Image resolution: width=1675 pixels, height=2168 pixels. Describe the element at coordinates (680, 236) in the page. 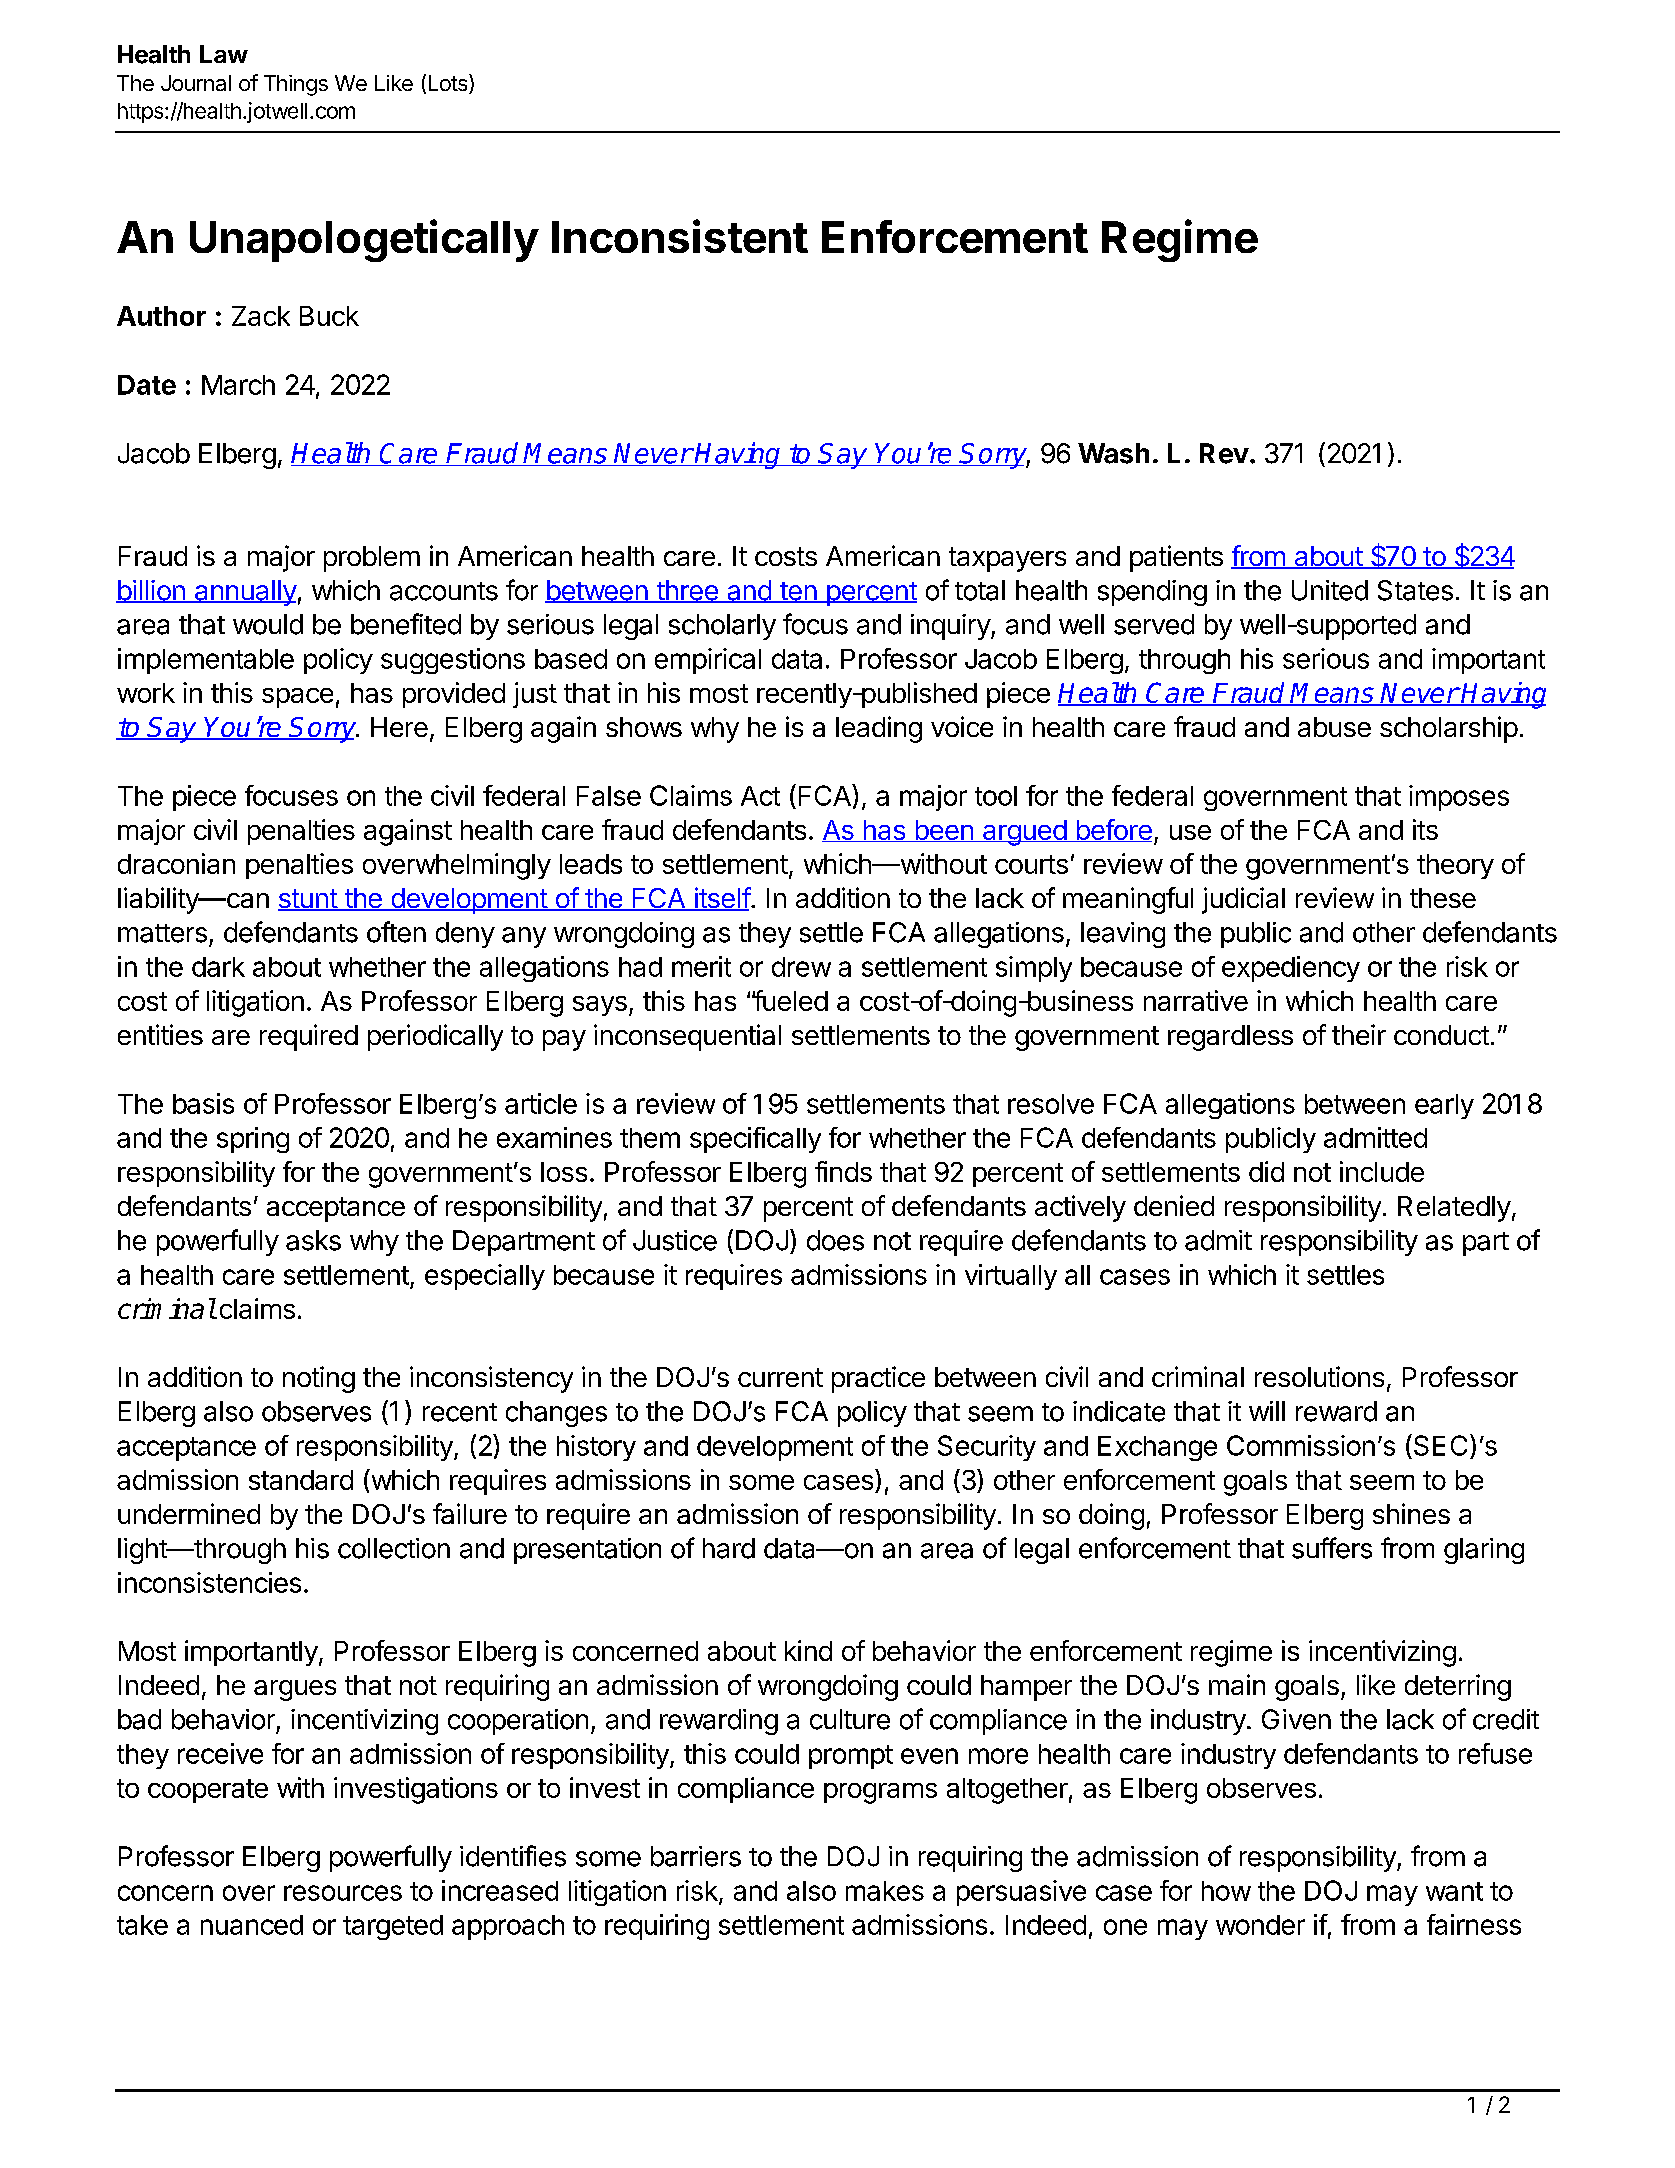

I see `Inconsistent` at that location.
